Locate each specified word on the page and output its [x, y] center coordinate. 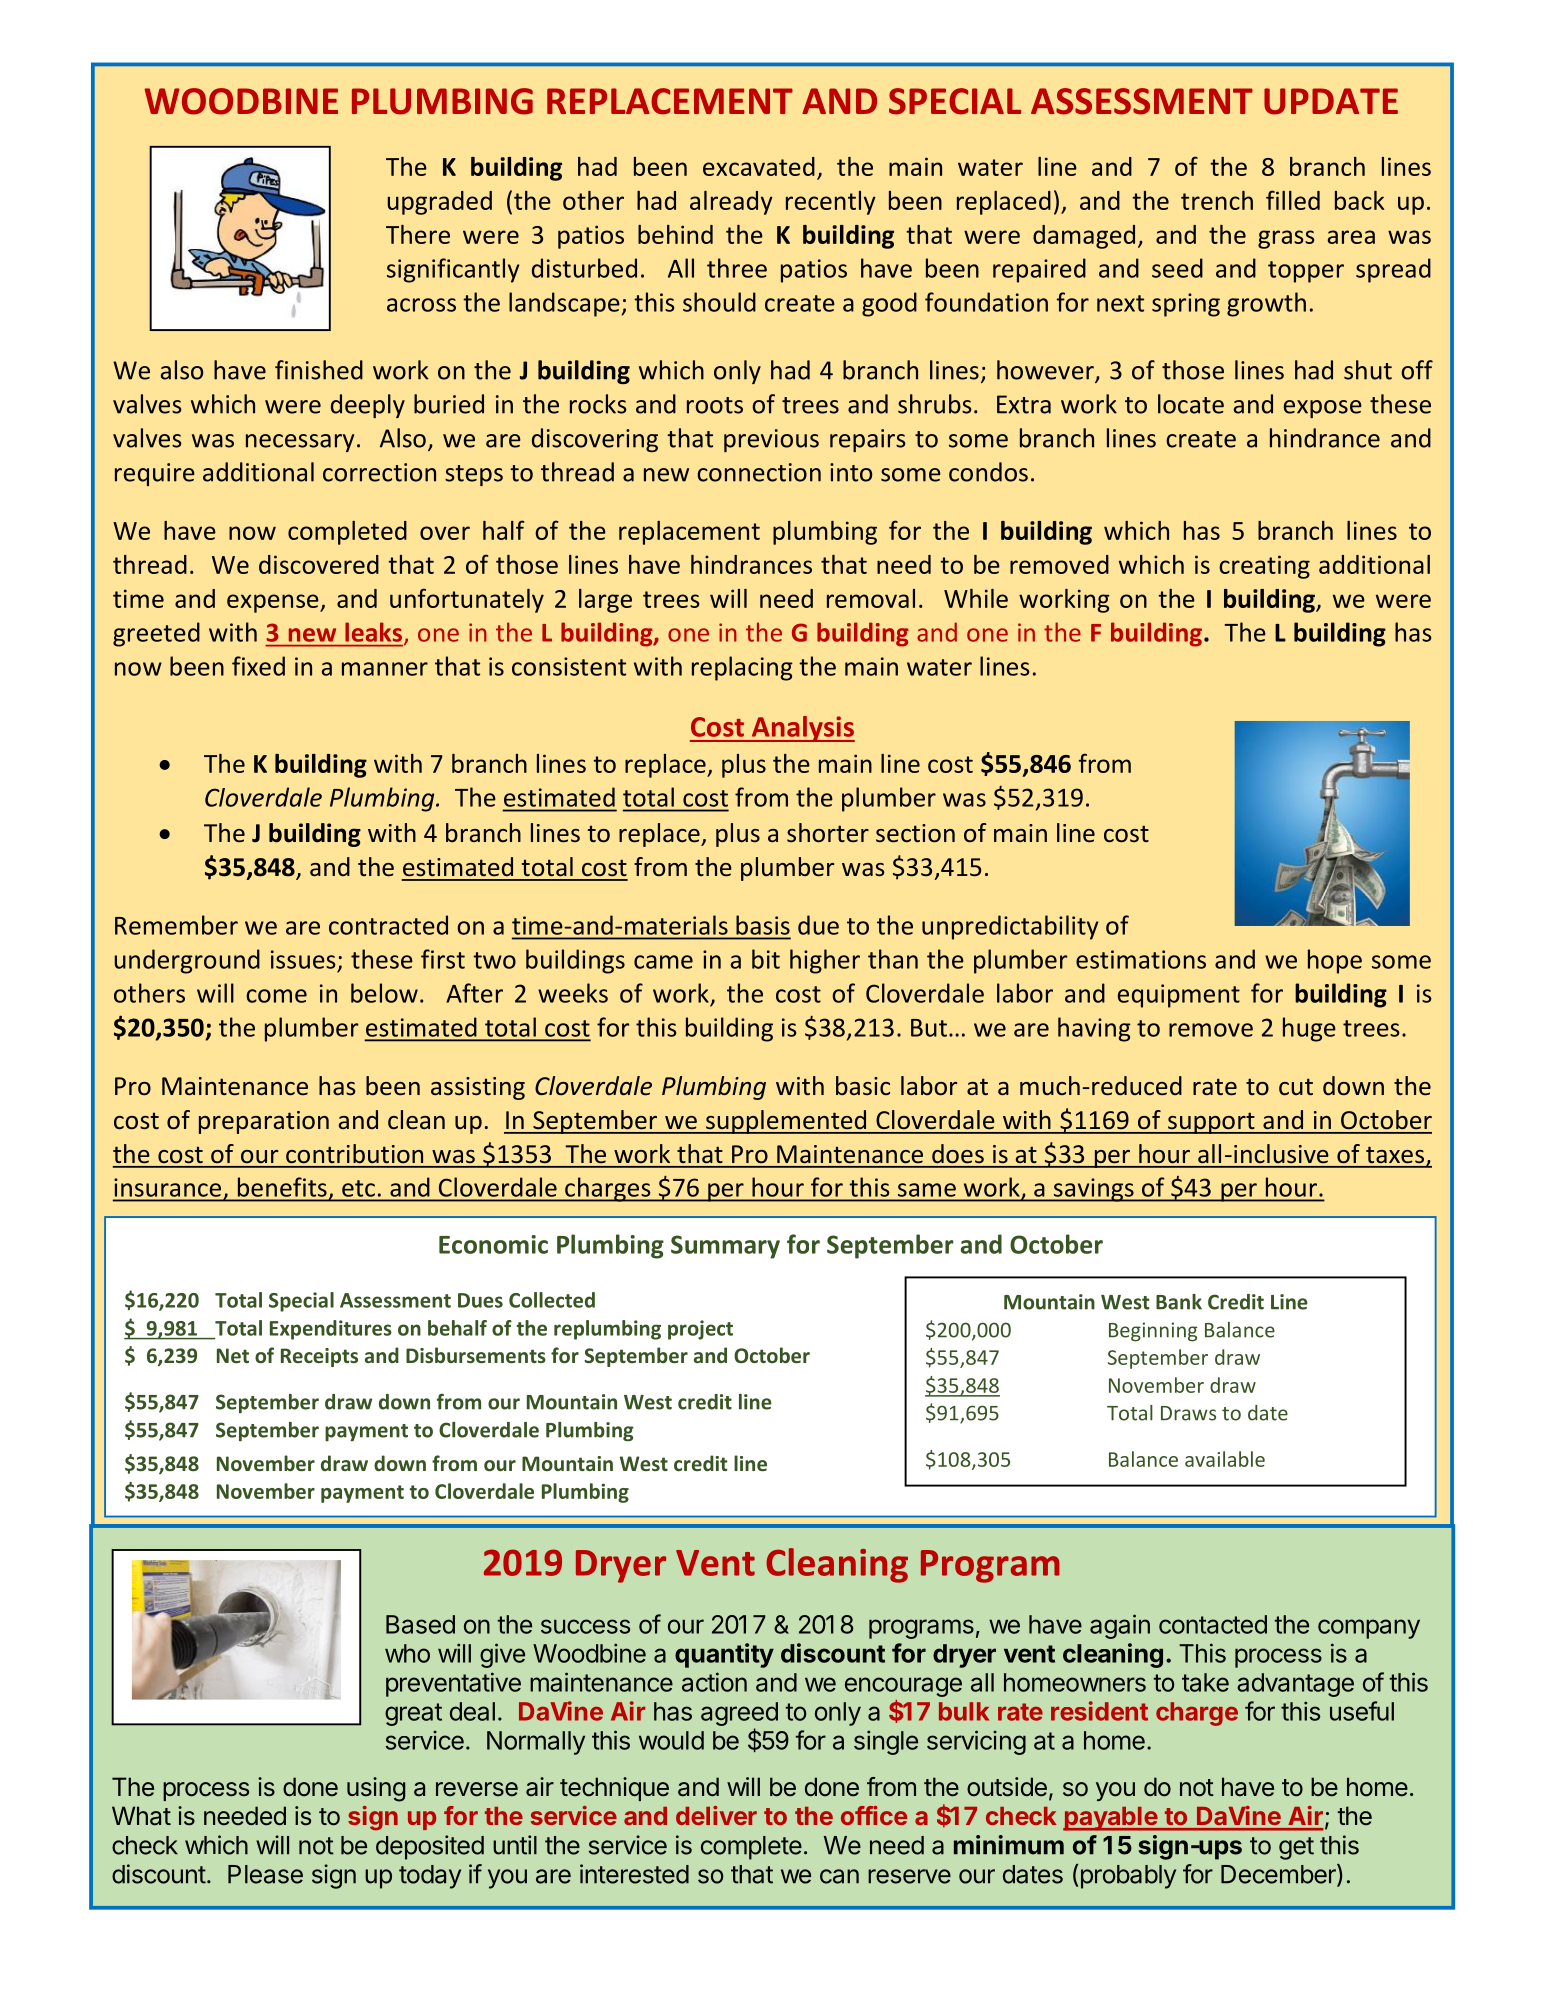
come [276, 996]
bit [766, 959]
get [1296, 1848]
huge [1309, 1029]
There [418, 234]
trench [1217, 200]
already [731, 203]
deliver [716, 1815]
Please [265, 1874]
